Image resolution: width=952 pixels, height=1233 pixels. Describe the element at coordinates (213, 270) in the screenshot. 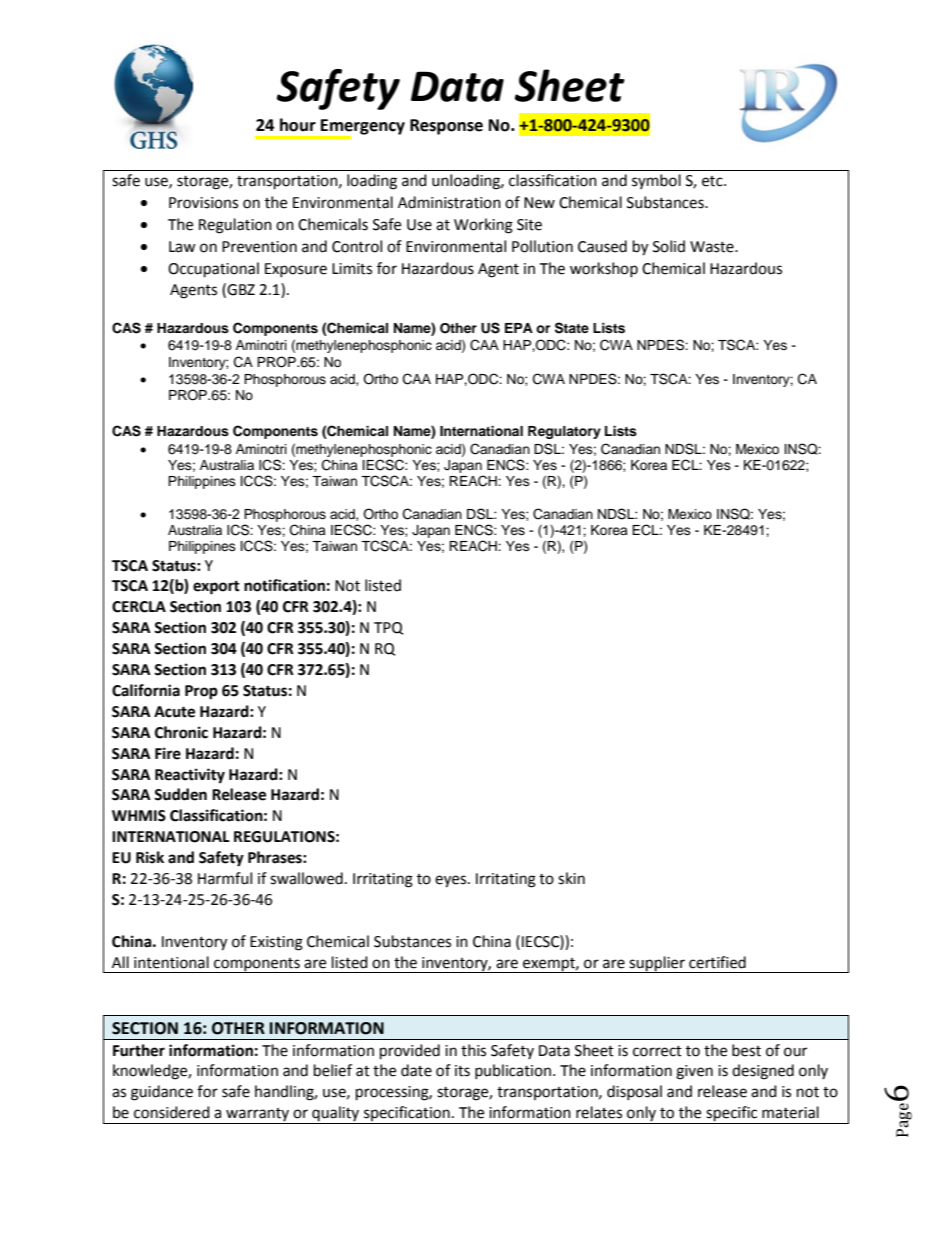

I see `Occupational` at that location.
